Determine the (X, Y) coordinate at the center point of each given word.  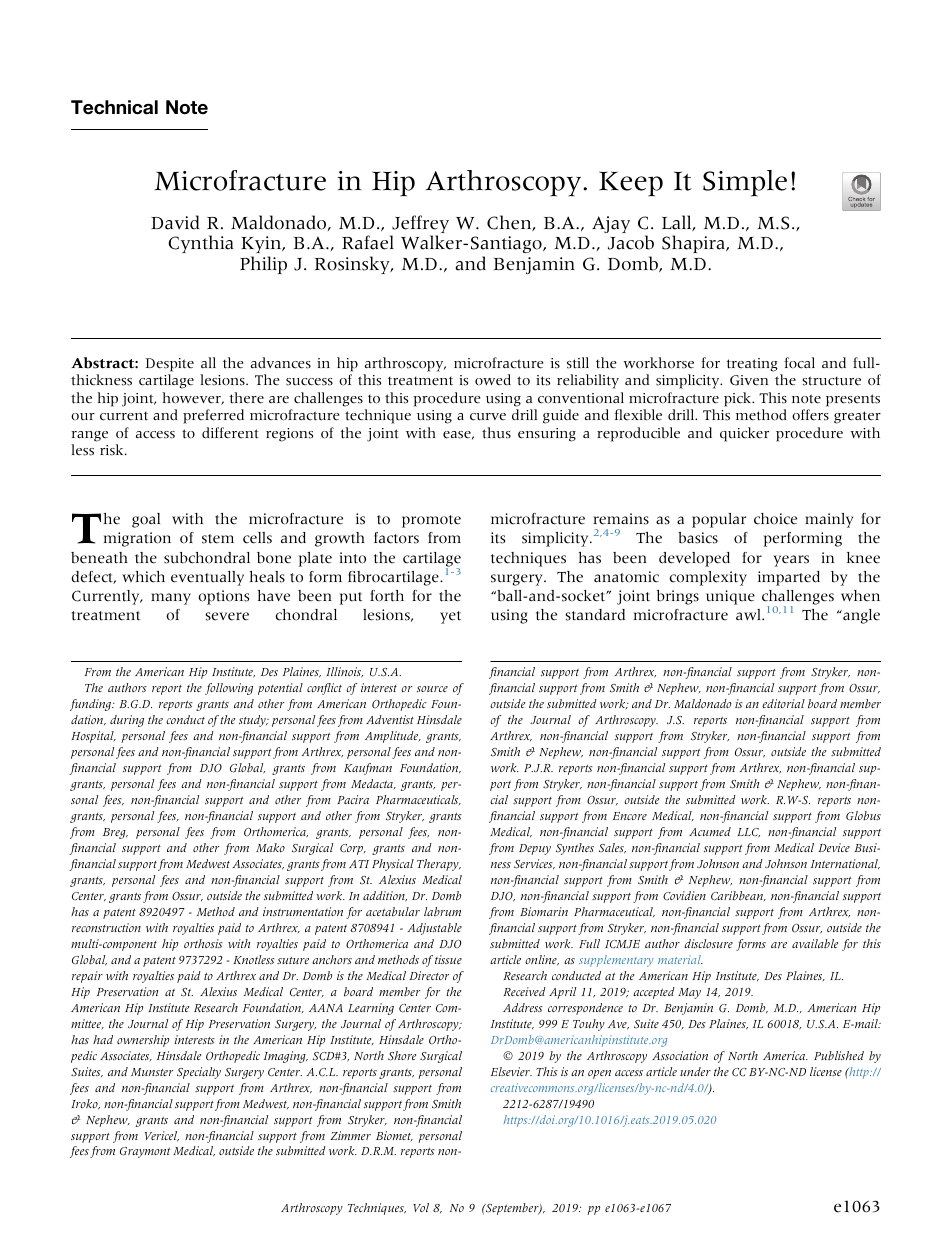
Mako (270, 847)
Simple (745, 183)
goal (146, 520)
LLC (748, 833)
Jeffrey (419, 225)
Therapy (439, 865)
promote (431, 521)
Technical (114, 107)
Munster (152, 1072)
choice (775, 519)
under (695, 1071)
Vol (421, 1207)
